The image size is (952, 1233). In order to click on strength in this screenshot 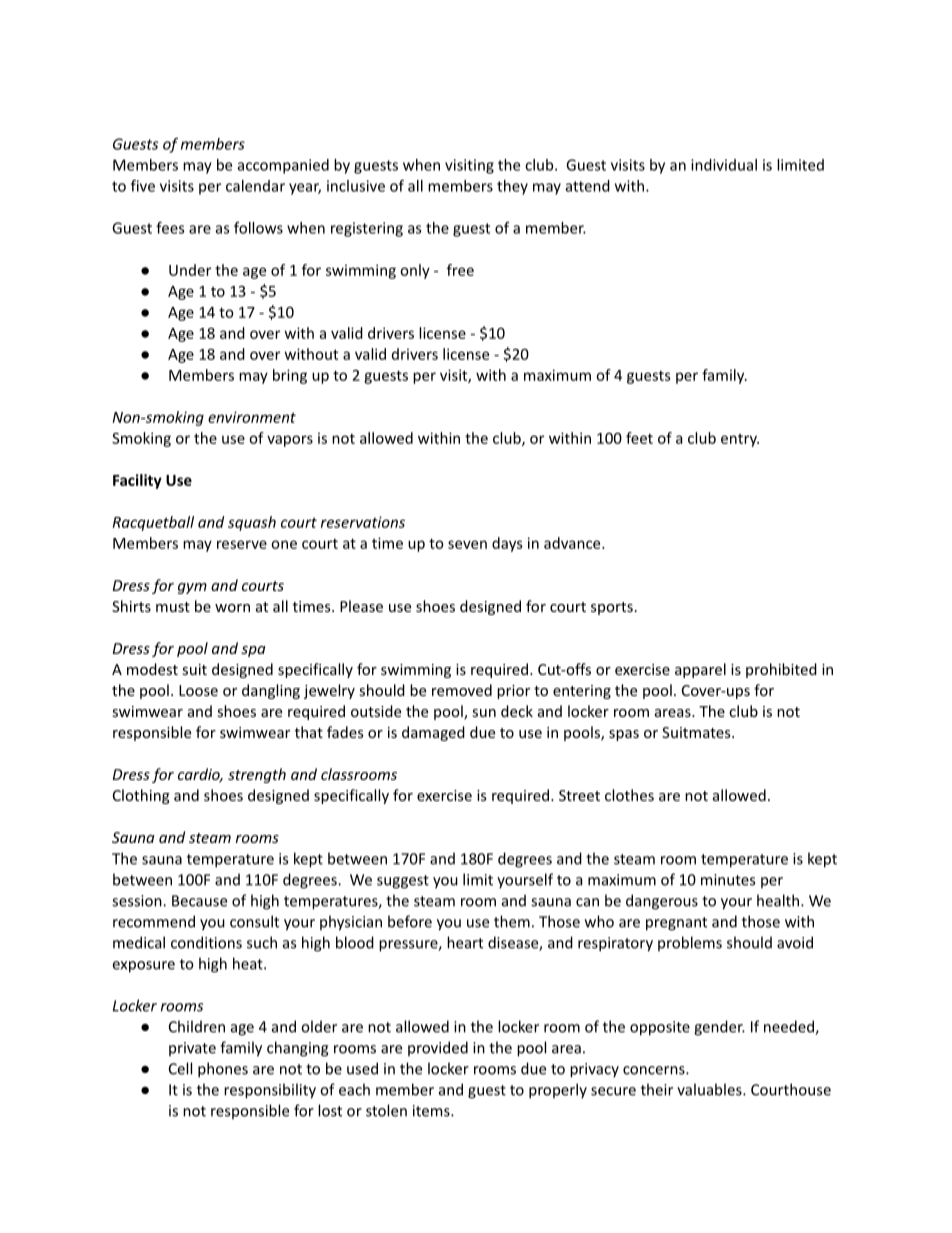, I will do `click(257, 775)`.
